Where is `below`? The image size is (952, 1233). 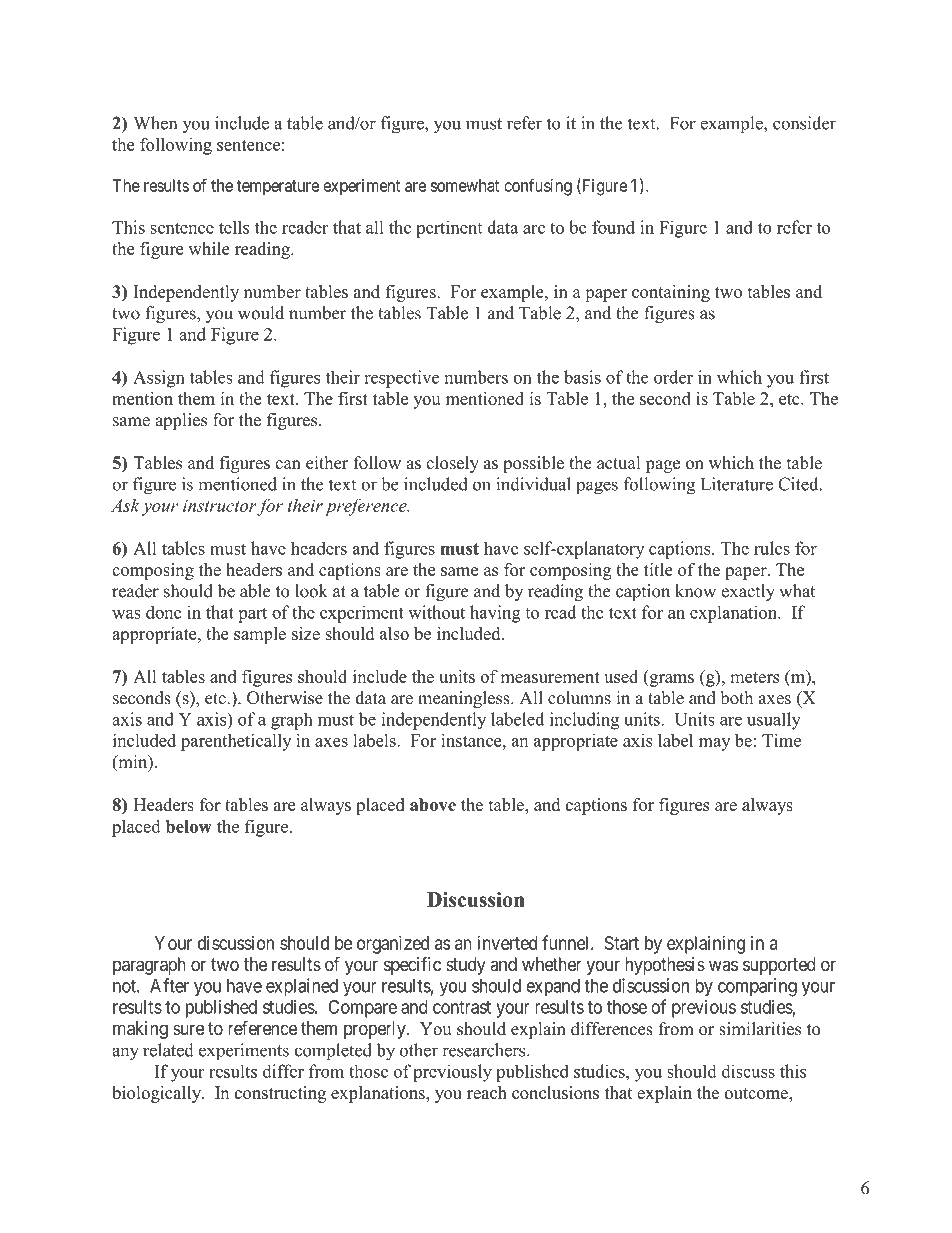
below is located at coordinates (189, 826).
